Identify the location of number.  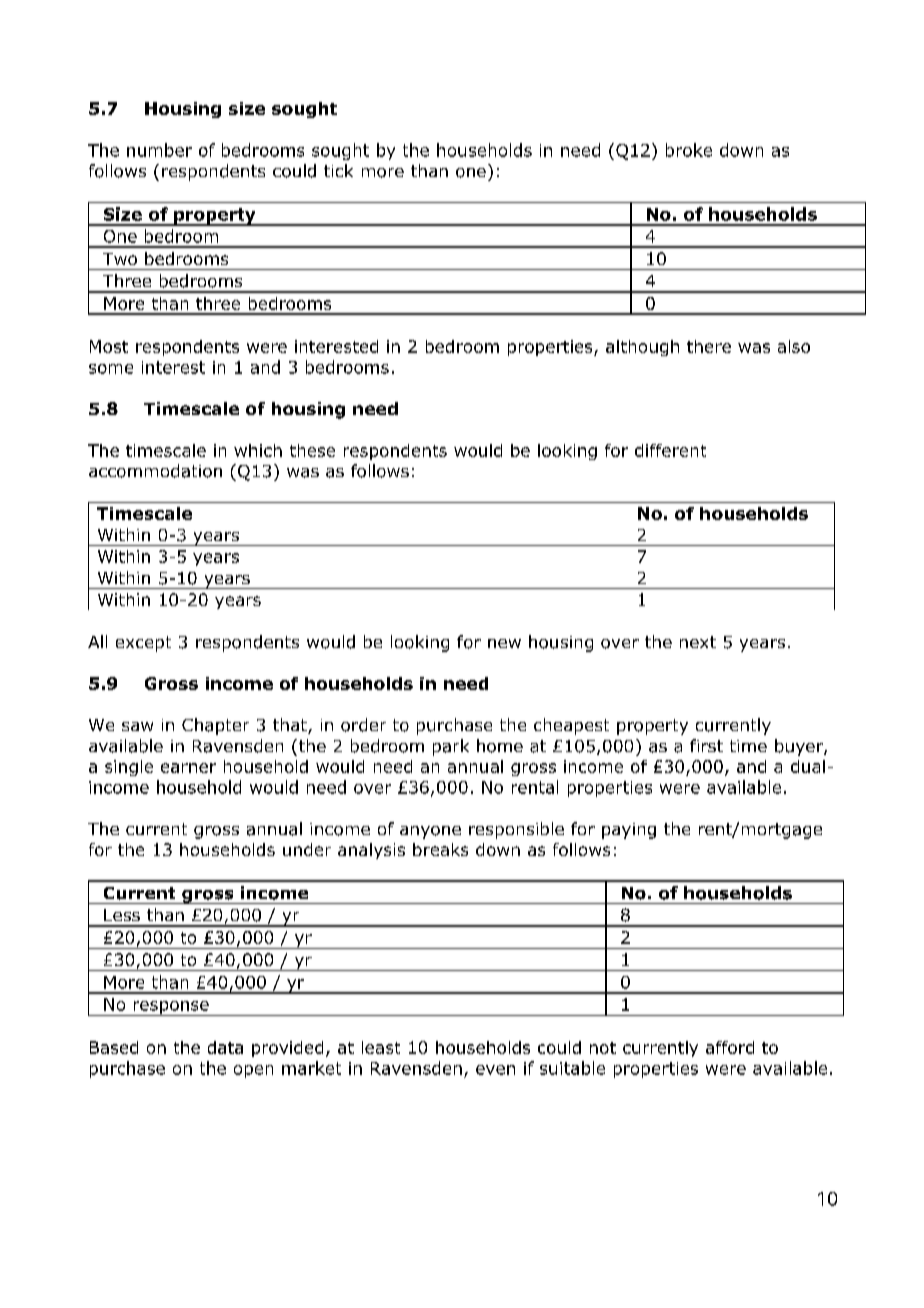
(159, 150).
